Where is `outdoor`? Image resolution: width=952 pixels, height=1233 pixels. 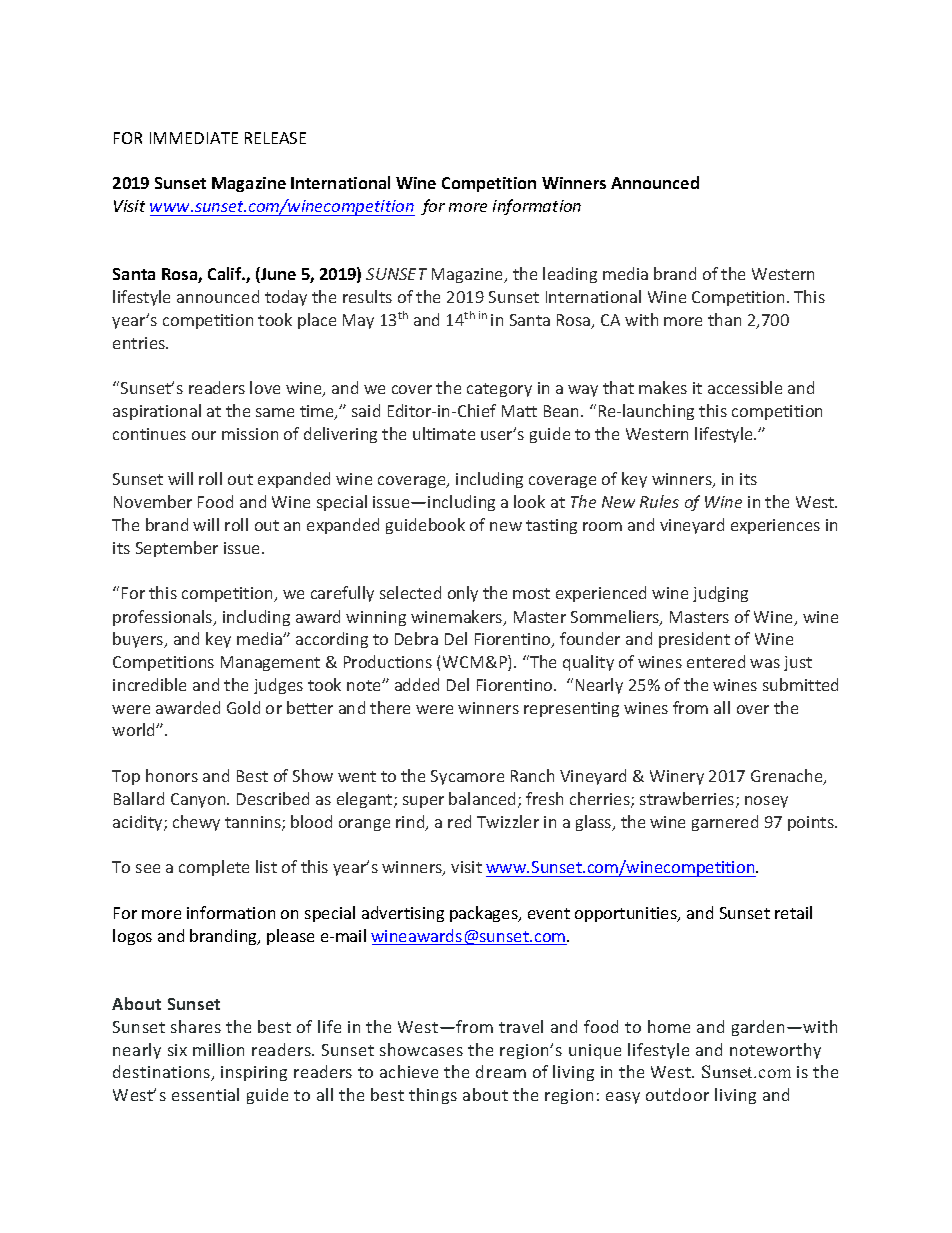
outdoor is located at coordinates (677, 1094).
